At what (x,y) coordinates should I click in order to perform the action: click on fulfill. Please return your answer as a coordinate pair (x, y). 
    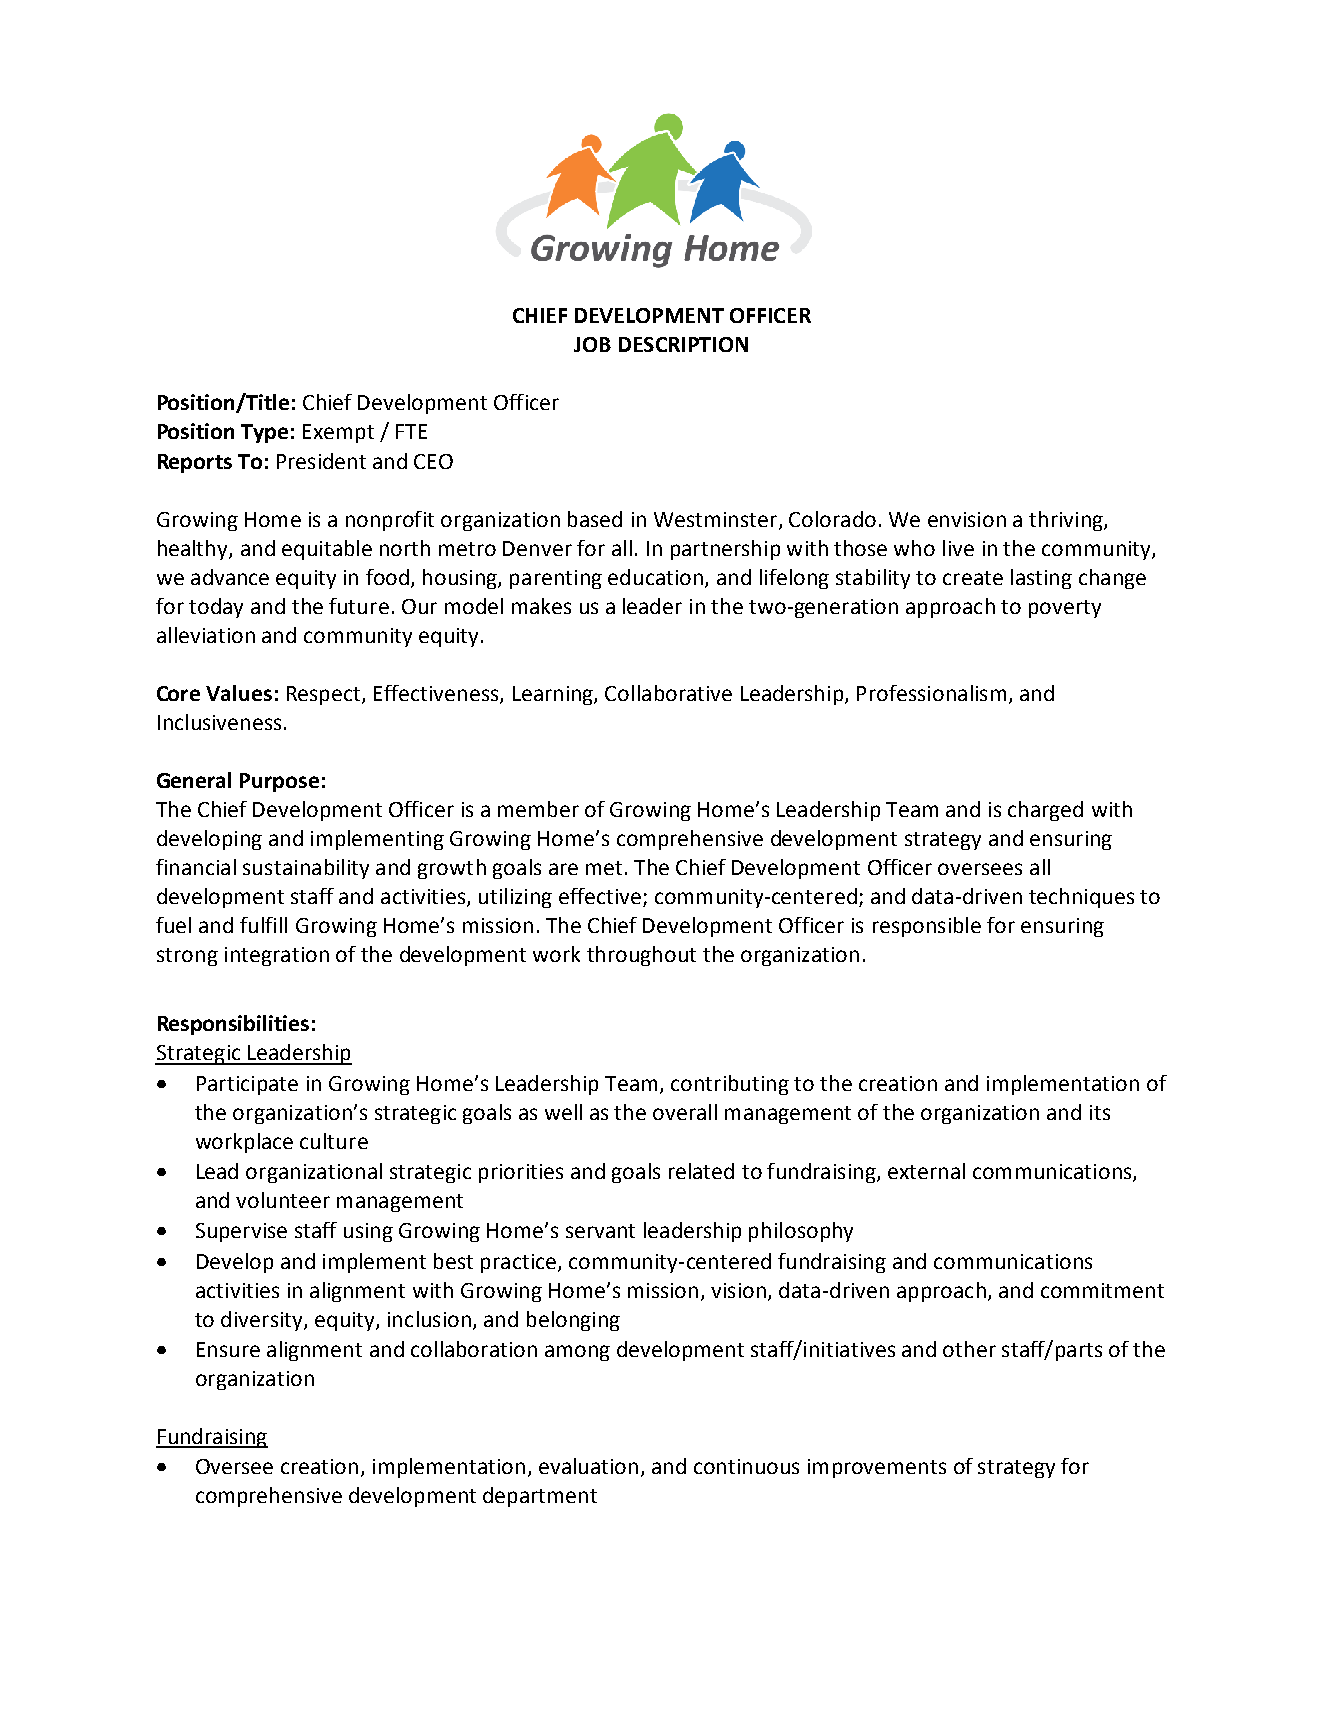
    Looking at the image, I should click on (263, 925).
